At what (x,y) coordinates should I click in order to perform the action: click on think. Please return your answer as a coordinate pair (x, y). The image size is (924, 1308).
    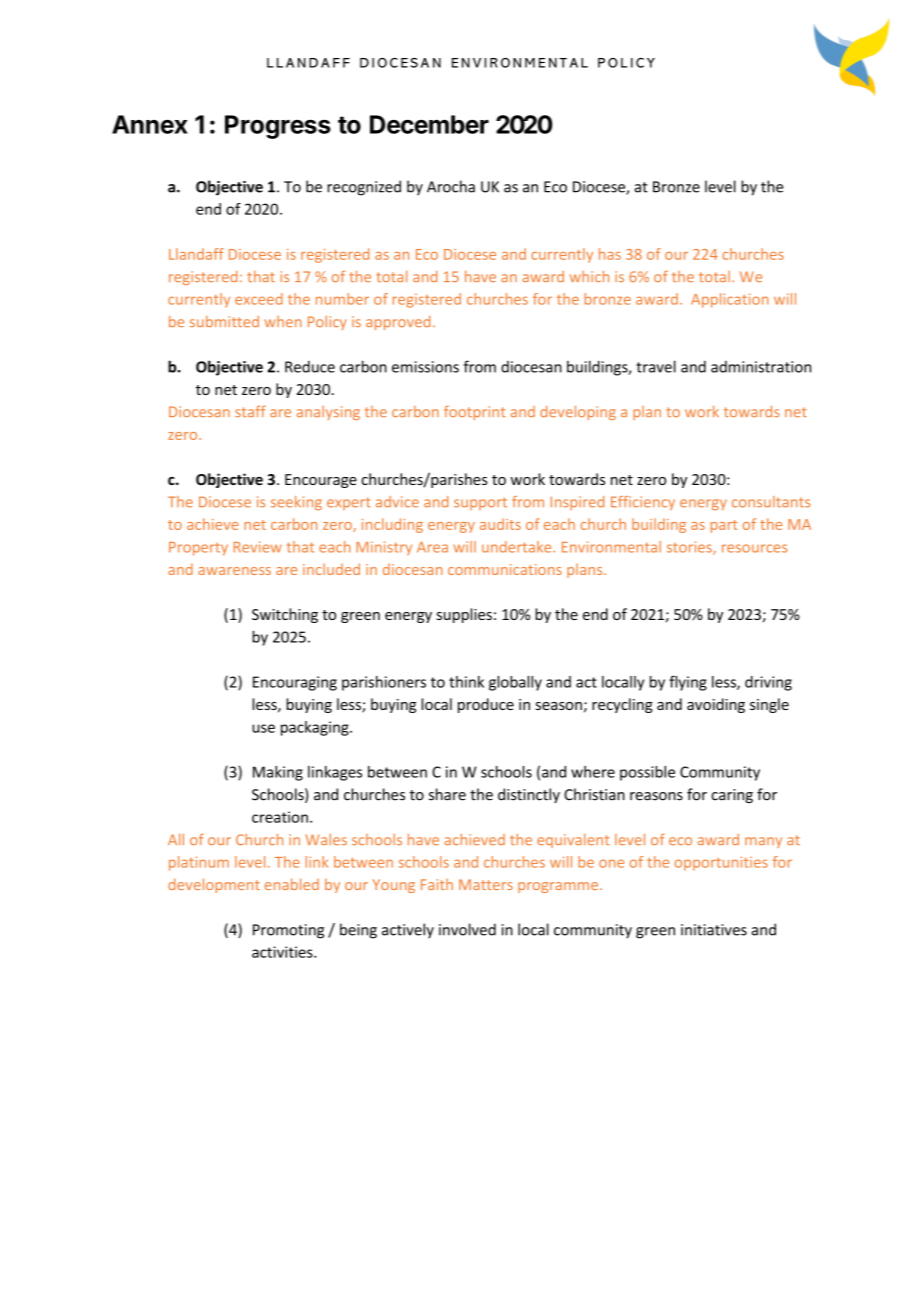
    Looking at the image, I should click on (466, 682).
